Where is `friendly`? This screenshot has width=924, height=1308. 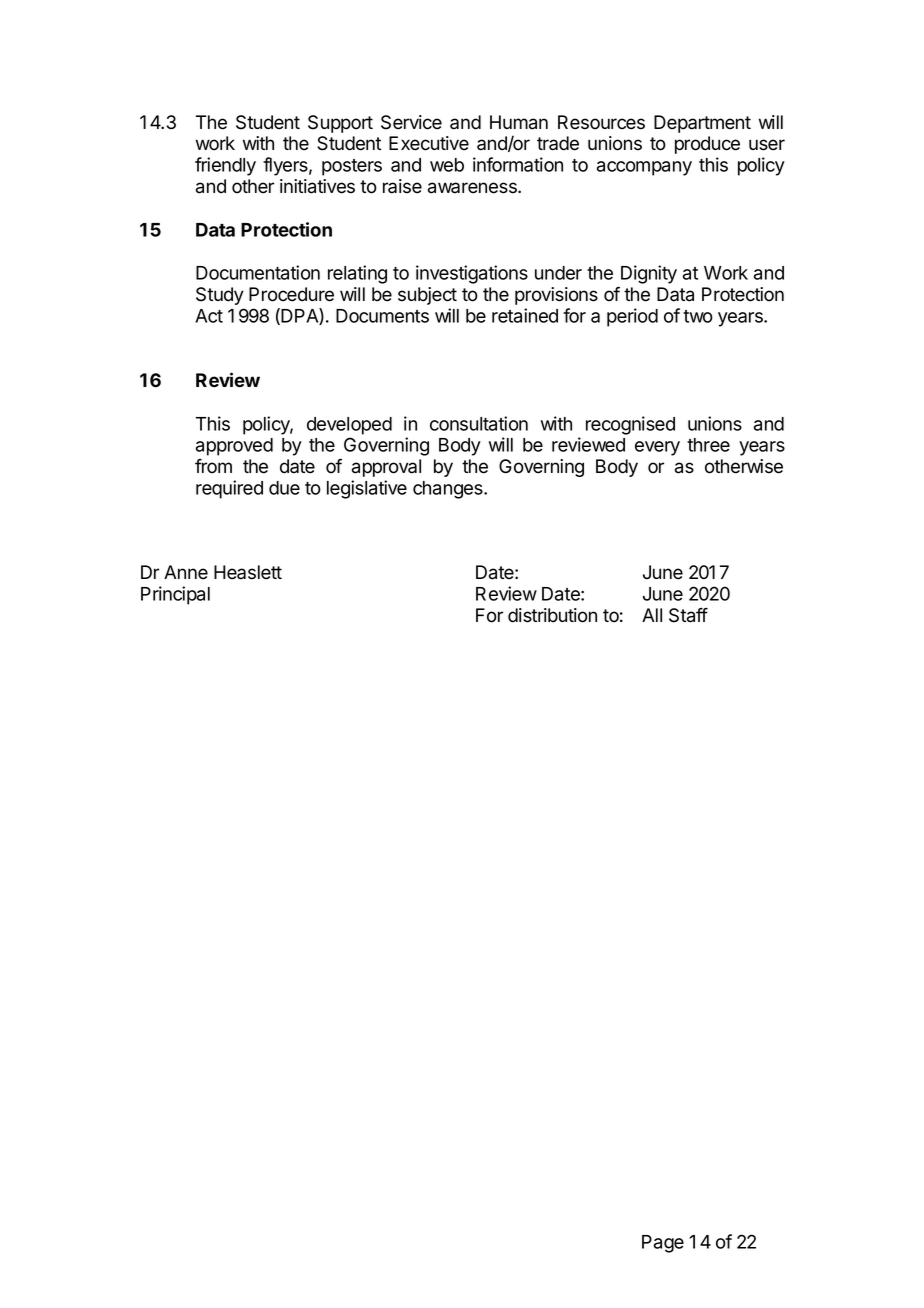 friendly is located at coordinates (225, 166).
